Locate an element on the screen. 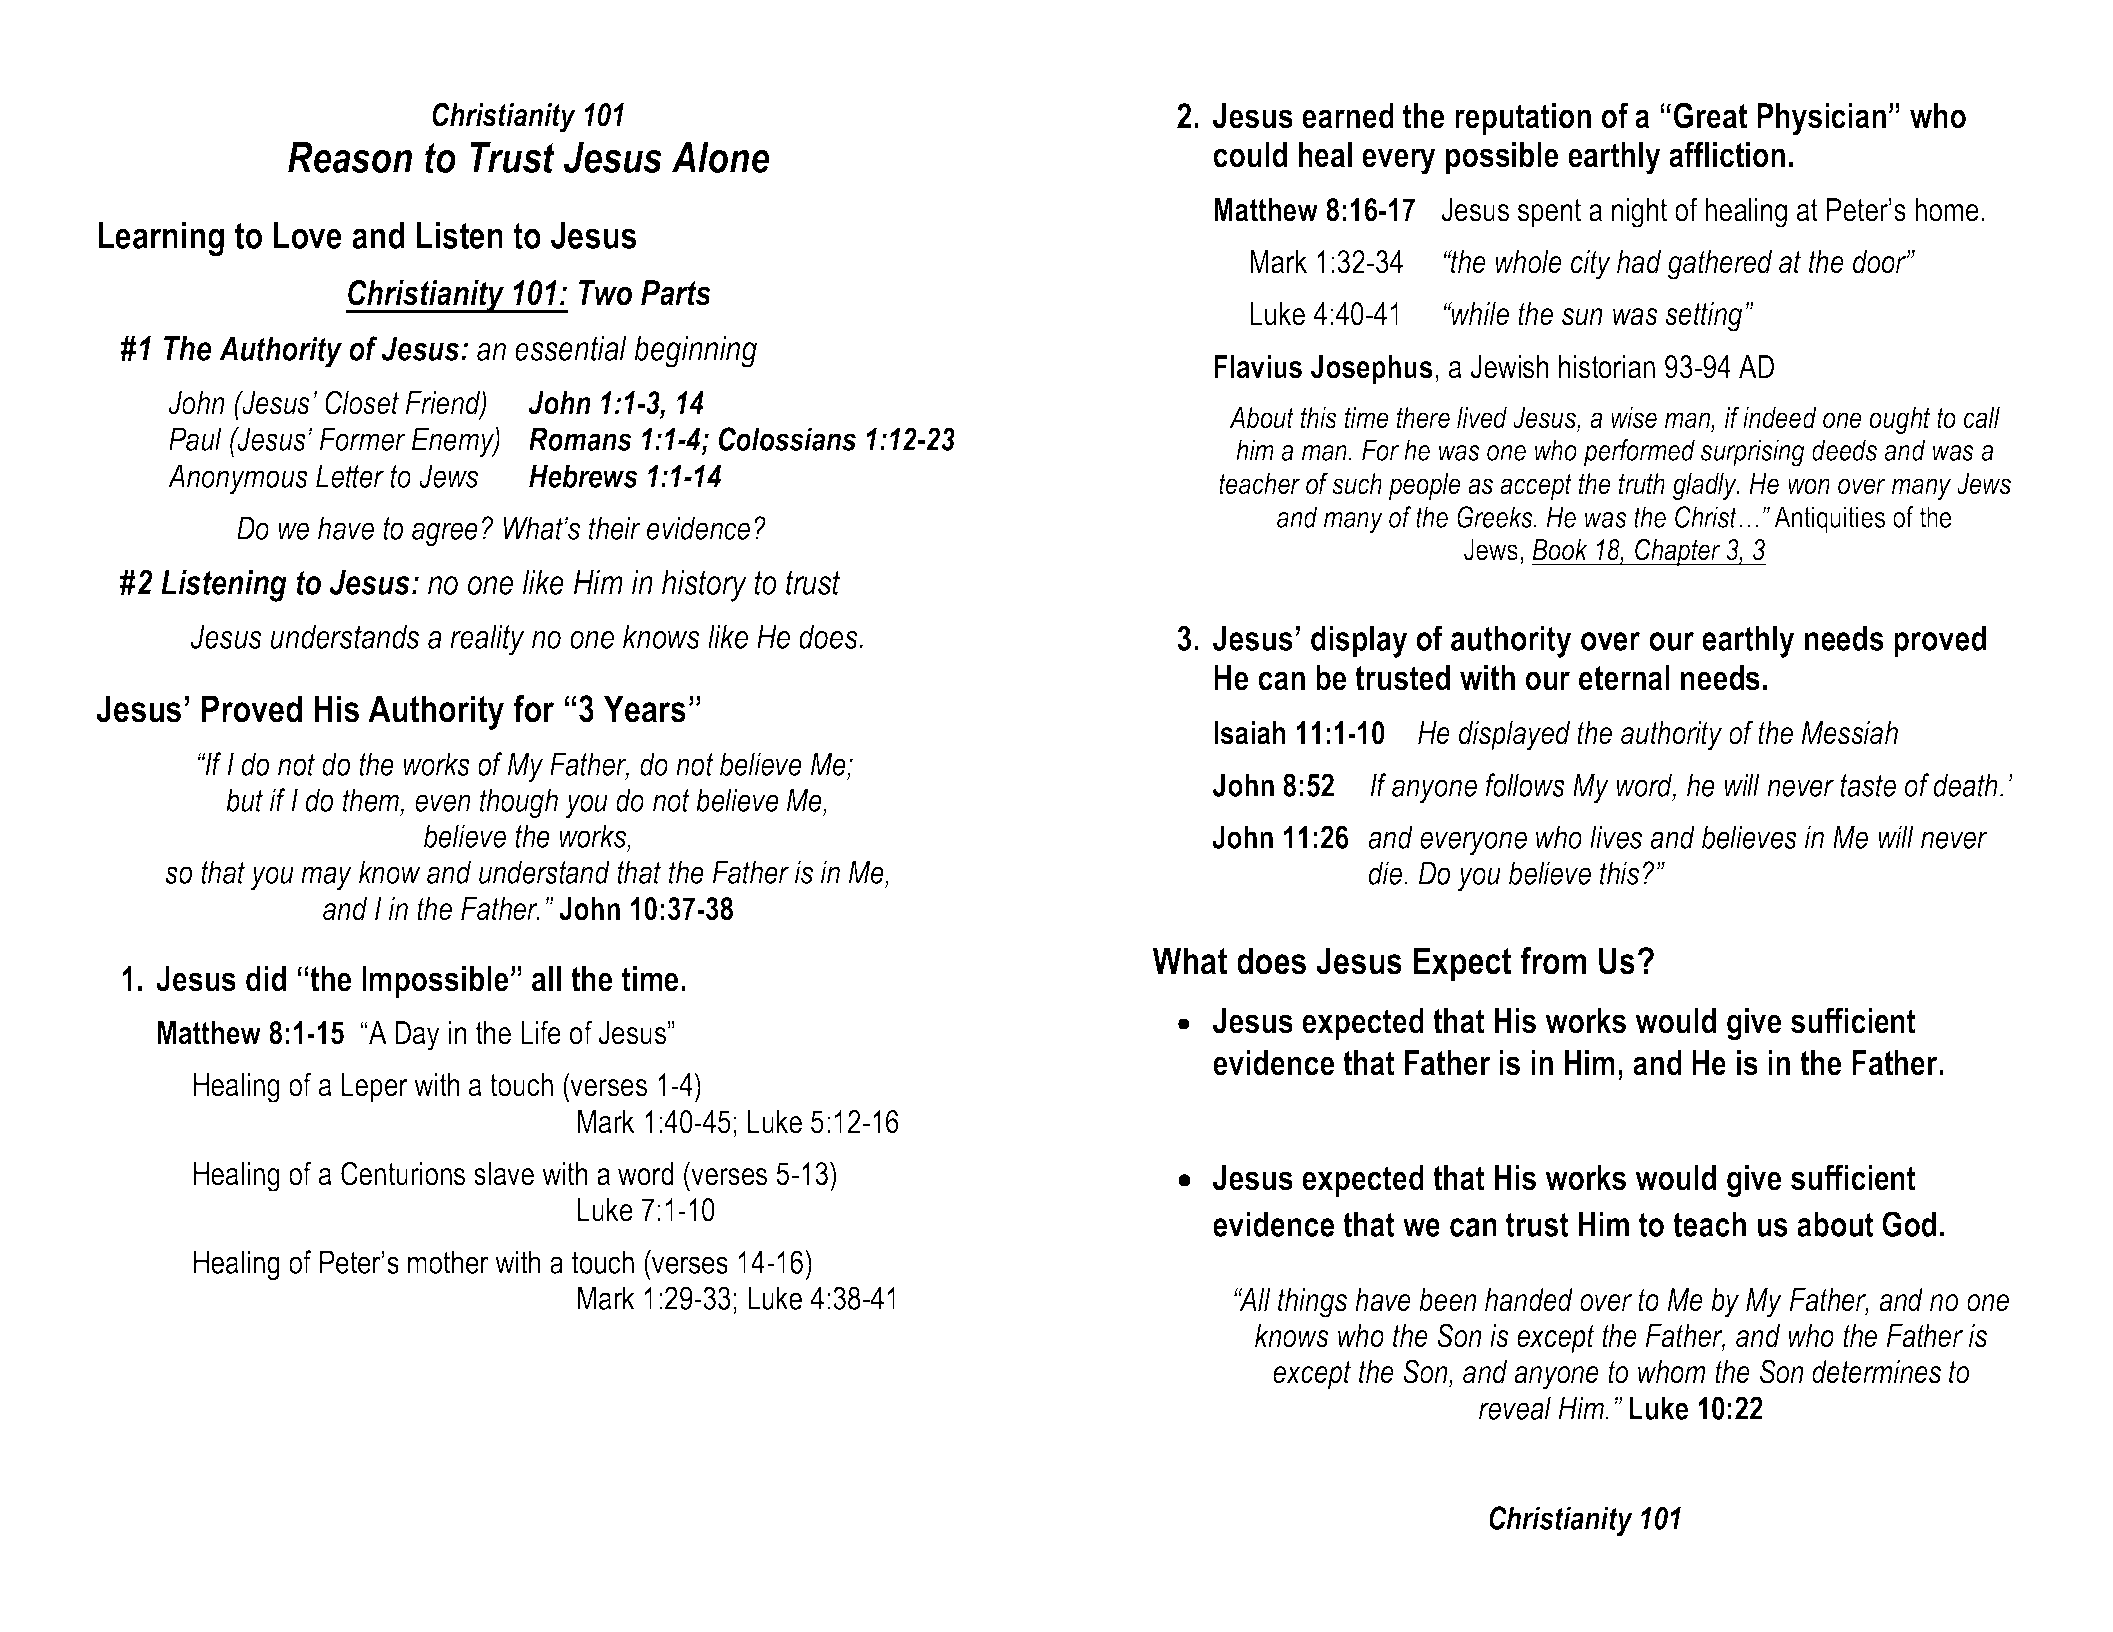 This screenshot has width=2113, height=1632. whom is located at coordinates (1672, 1372).
